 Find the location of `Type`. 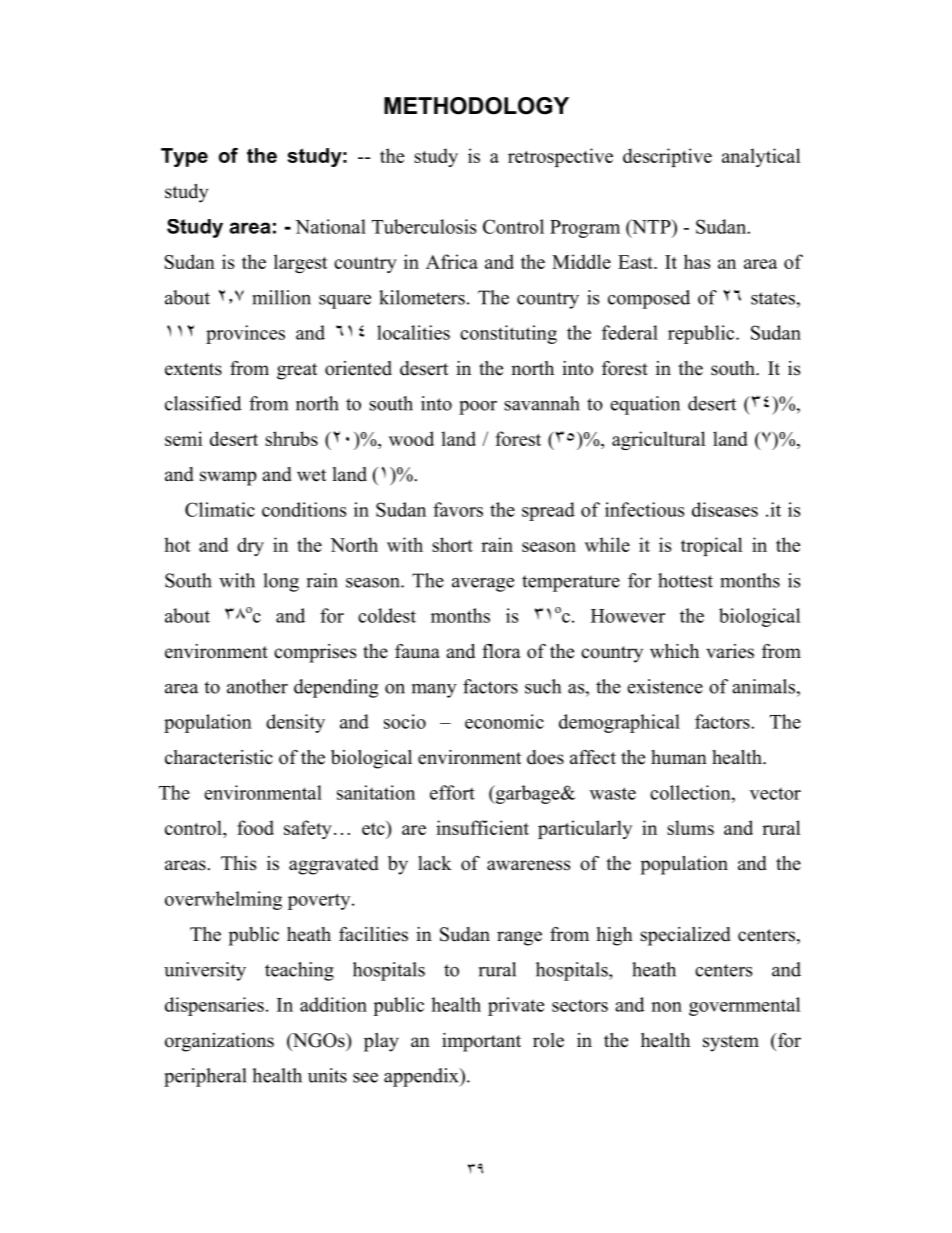

Type is located at coordinates (184, 157).
